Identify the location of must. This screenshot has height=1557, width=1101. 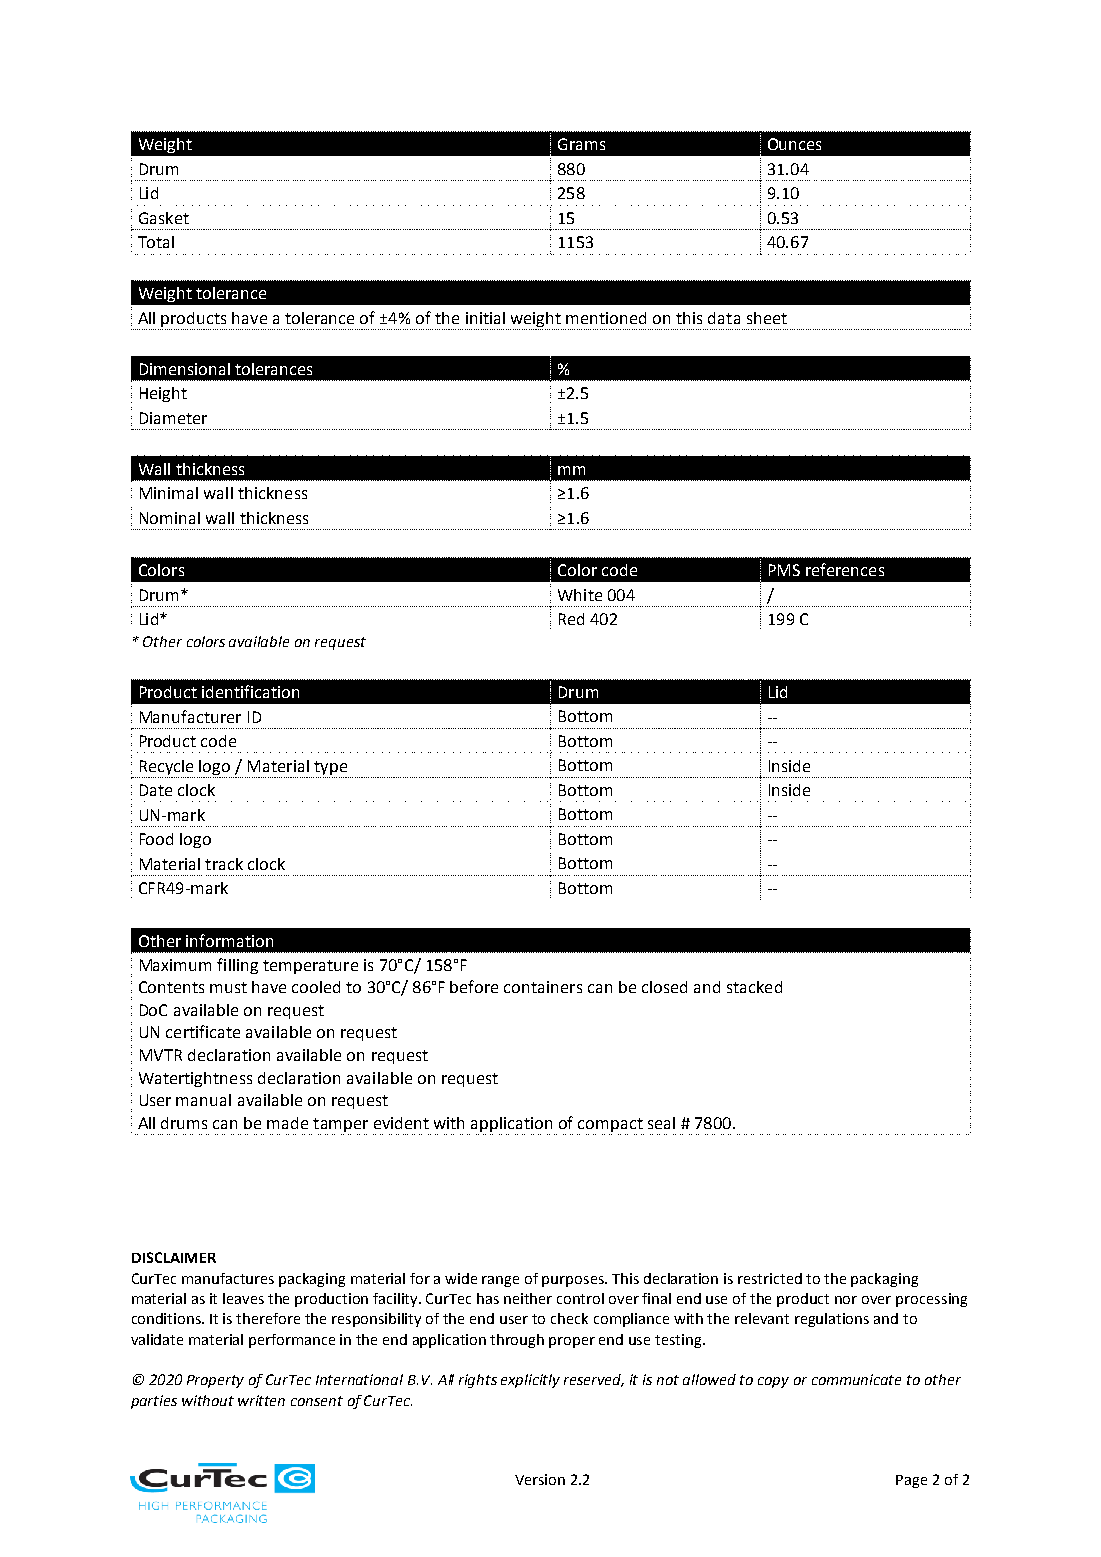
(228, 987).
